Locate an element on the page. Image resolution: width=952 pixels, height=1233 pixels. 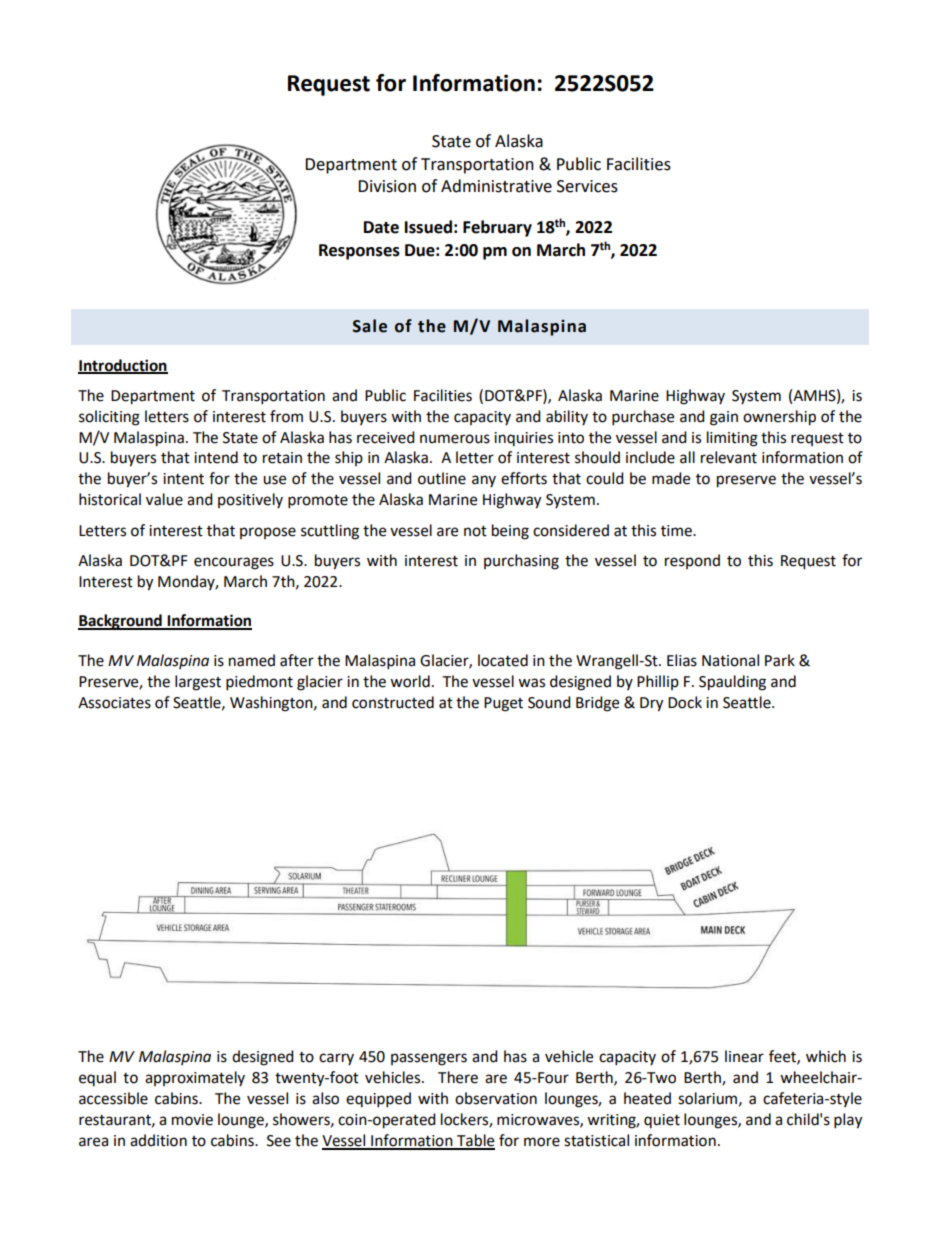
February is located at coordinates (497, 228).
